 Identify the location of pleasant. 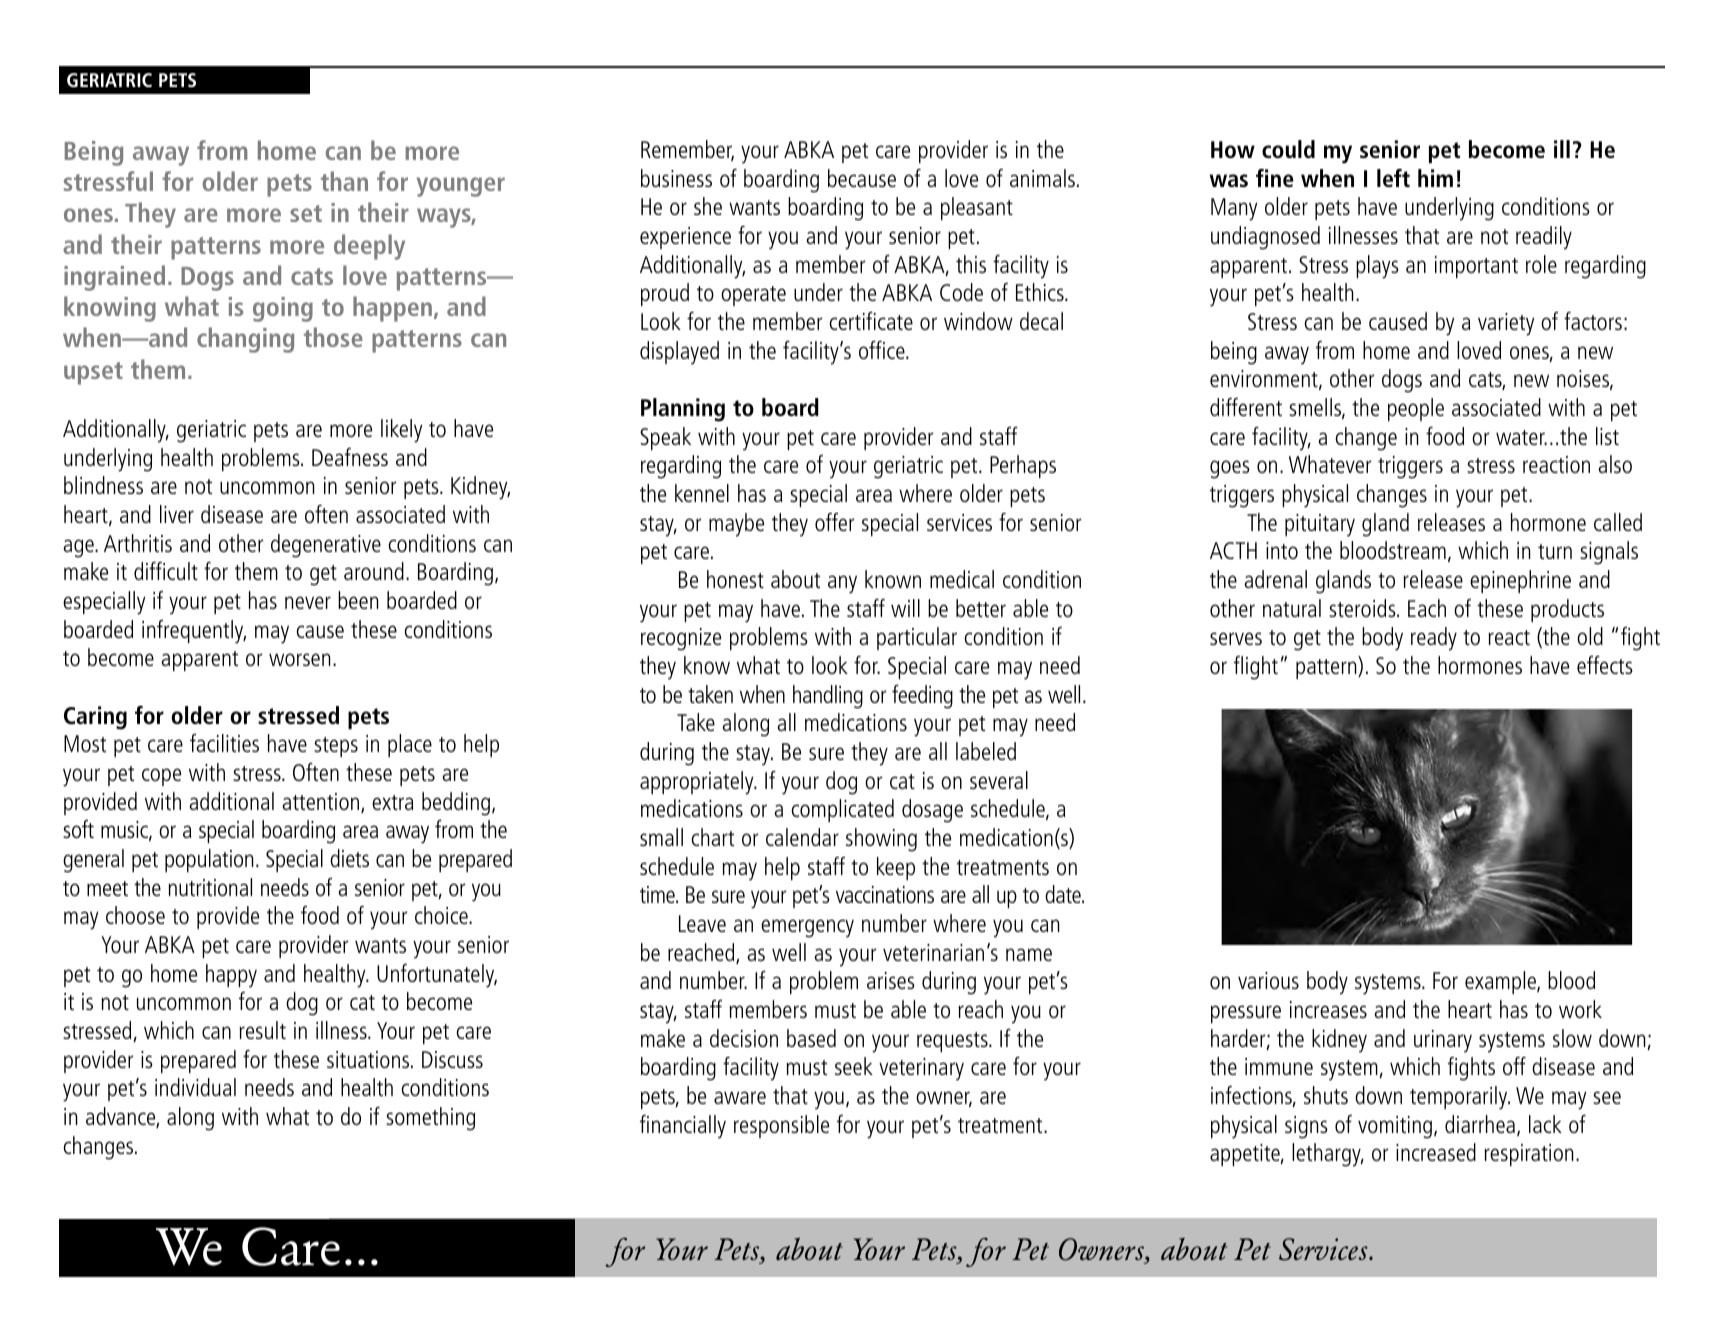
(977, 208).
